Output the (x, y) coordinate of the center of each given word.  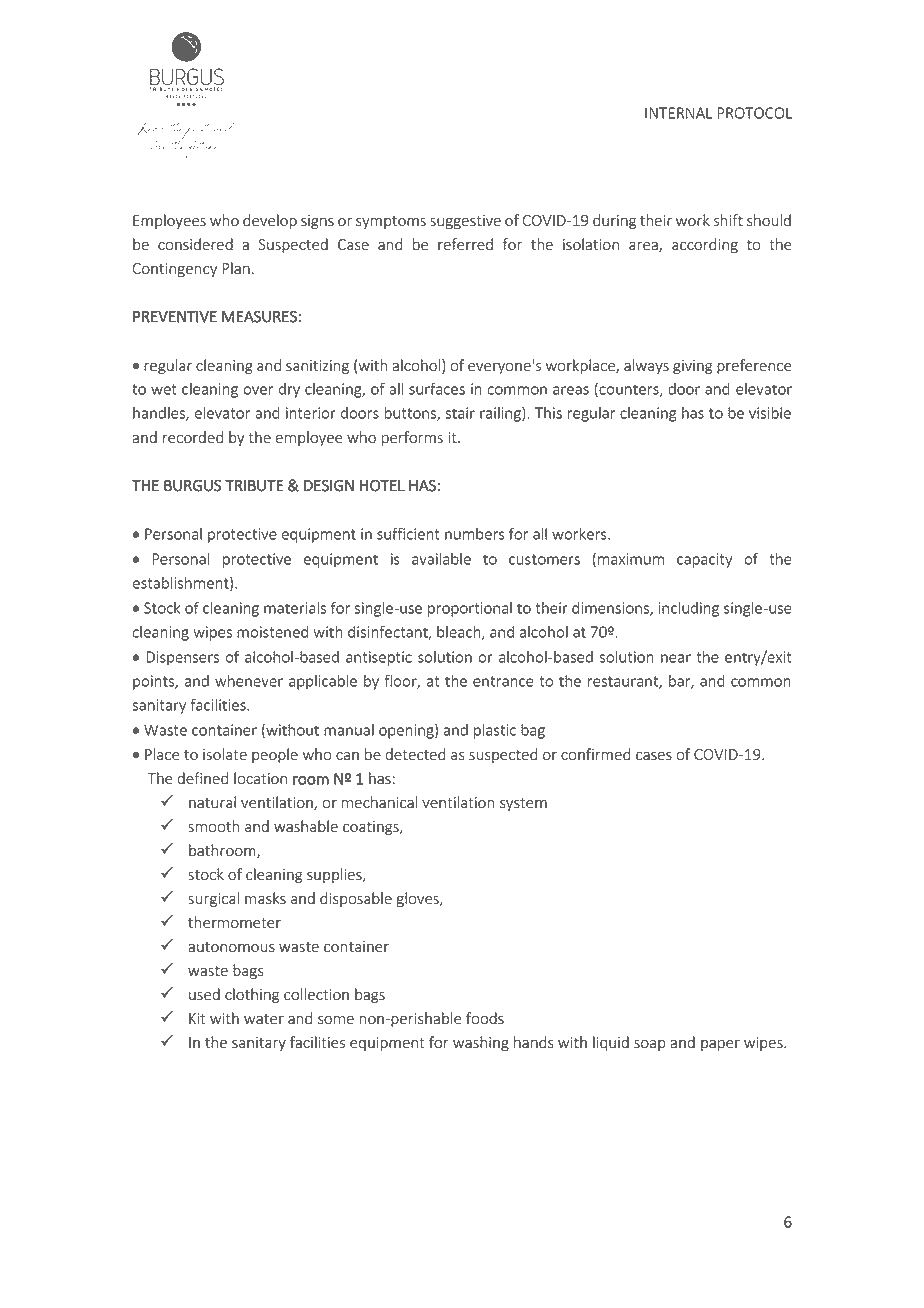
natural (212, 802)
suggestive (465, 222)
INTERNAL (678, 113)
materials (295, 608)
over (258, 390)
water (264, 1019)
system (523, 804)
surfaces (437, 388)
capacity (704, 560)
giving (692, 367)
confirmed (595, 754)
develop (270, 221)
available (441, 559)
